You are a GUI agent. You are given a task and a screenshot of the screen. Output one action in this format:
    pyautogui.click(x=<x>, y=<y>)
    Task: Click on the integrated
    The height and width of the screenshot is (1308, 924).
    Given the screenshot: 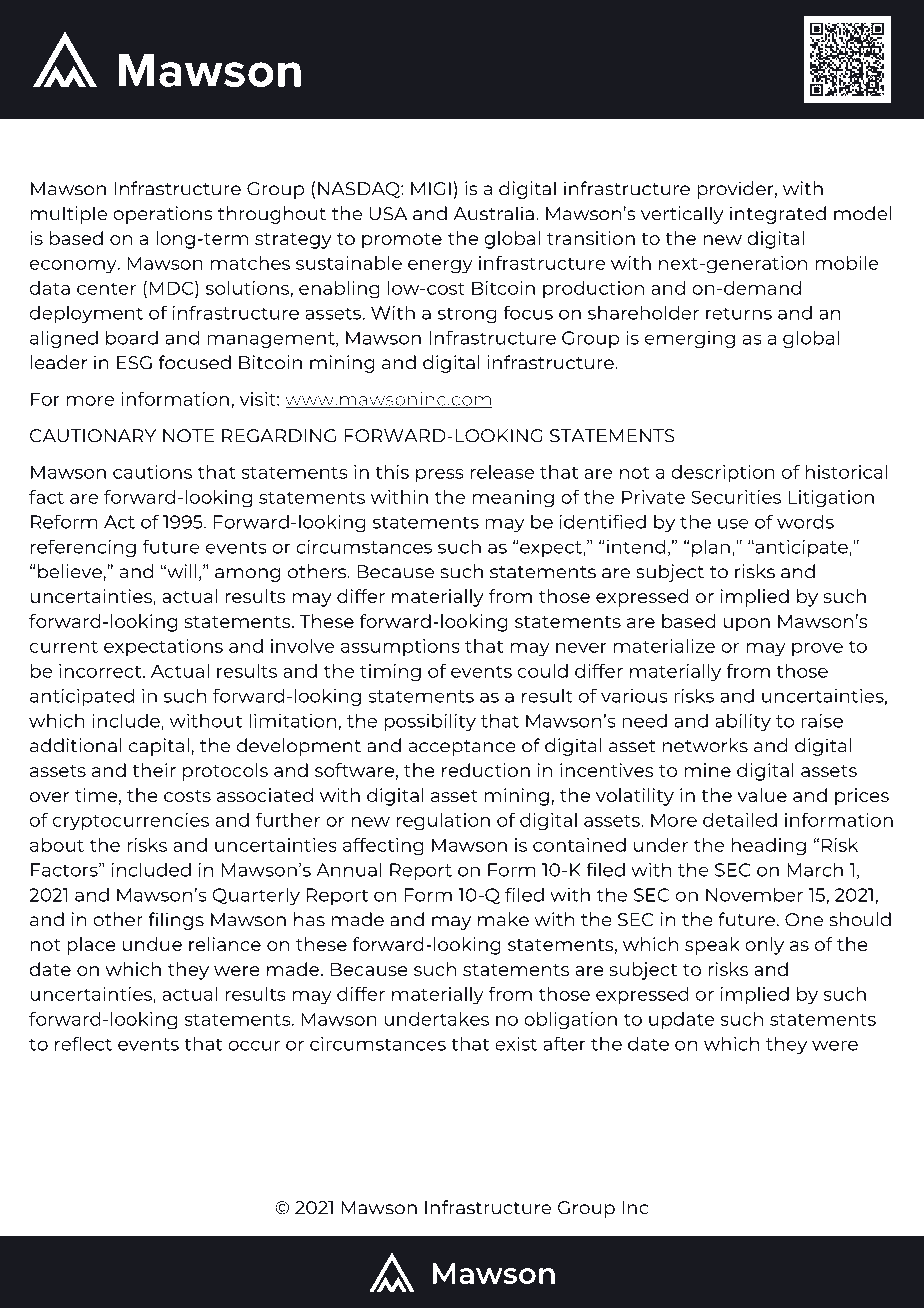 What is the action you would take?
    pyautogui.click(x=778, y=215)
